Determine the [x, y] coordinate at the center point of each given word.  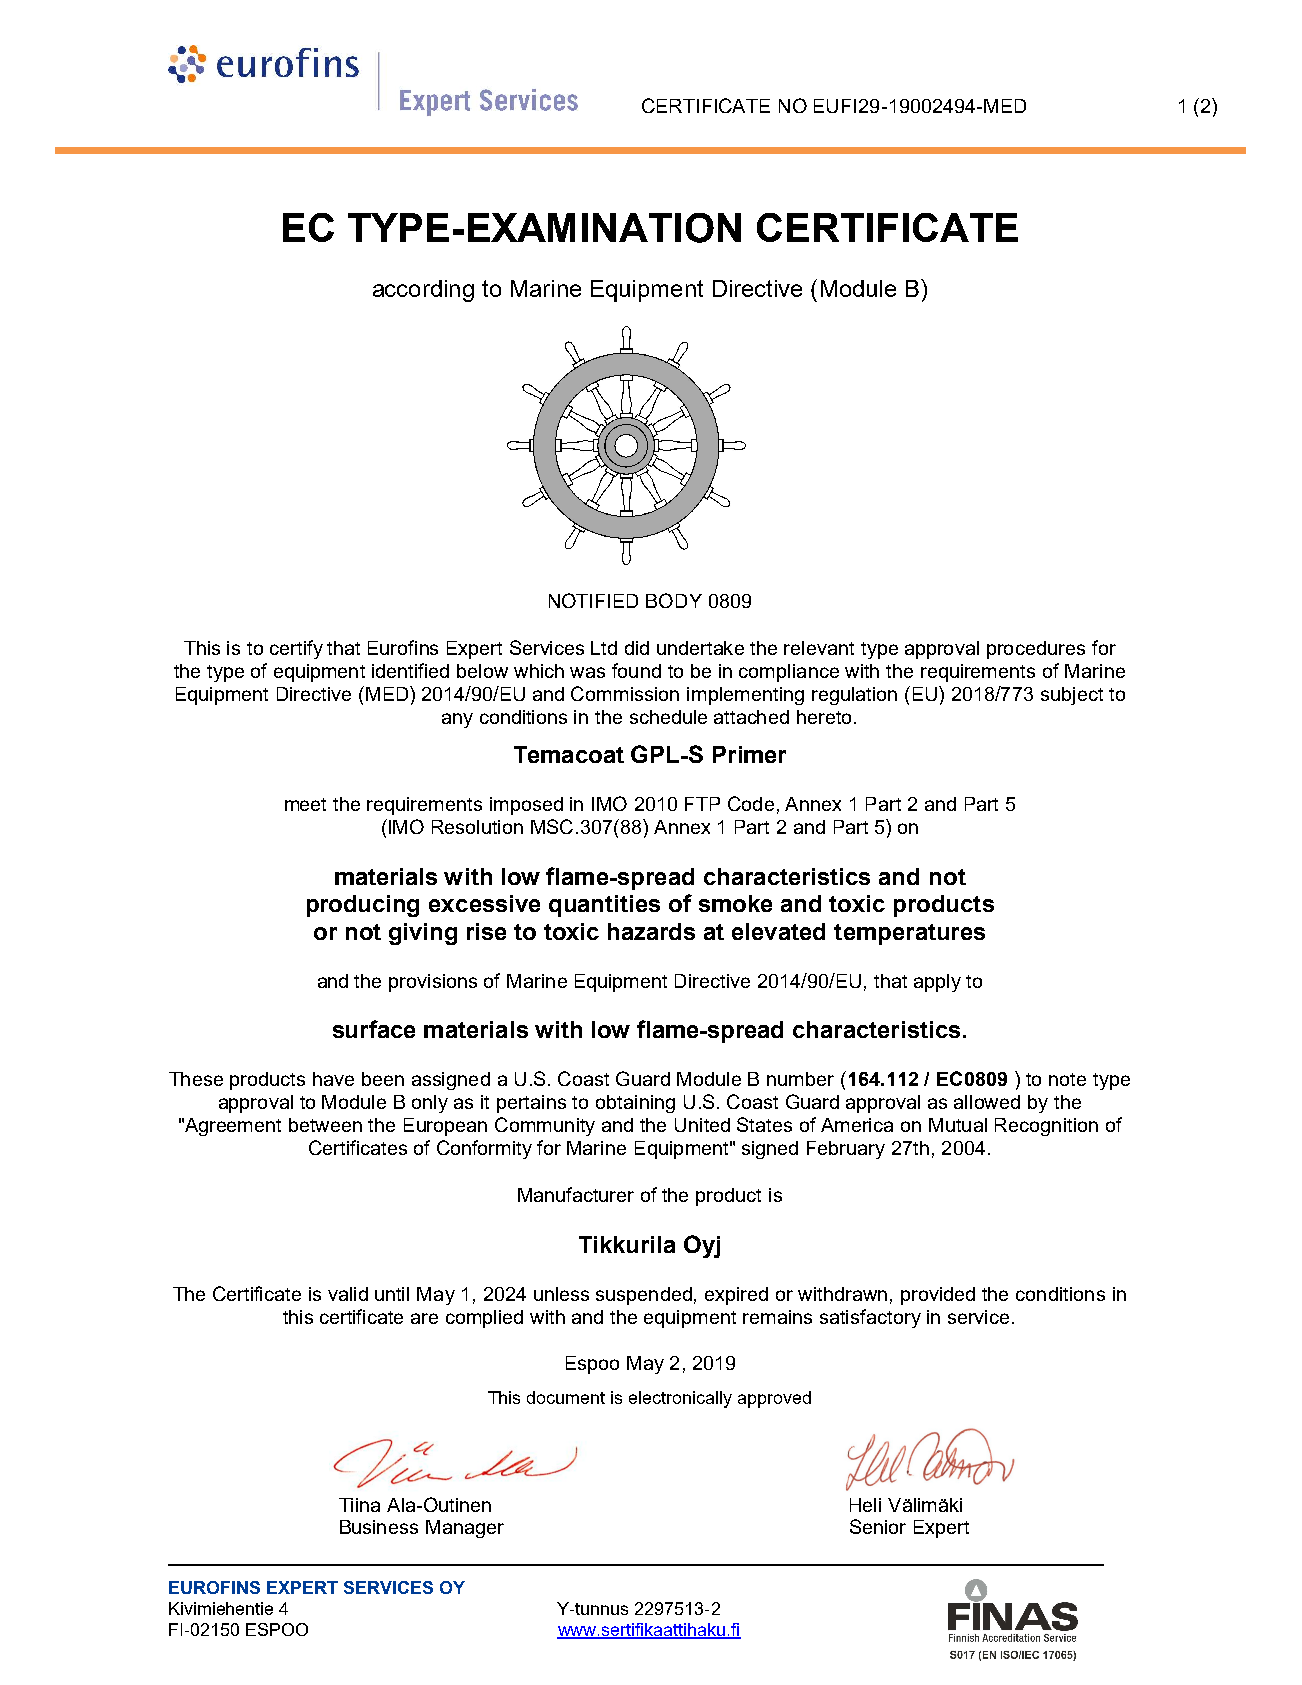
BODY [674, 600]
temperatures [909, 934]
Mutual [958, 1125]
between [325, 1125]
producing [363, 906]
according [423, 291]
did [637, 648]
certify [296, 649]
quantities [604, 906]
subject [1072, 696]
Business [379, 1527]
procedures [1036, 650]
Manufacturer [576, 1194]
